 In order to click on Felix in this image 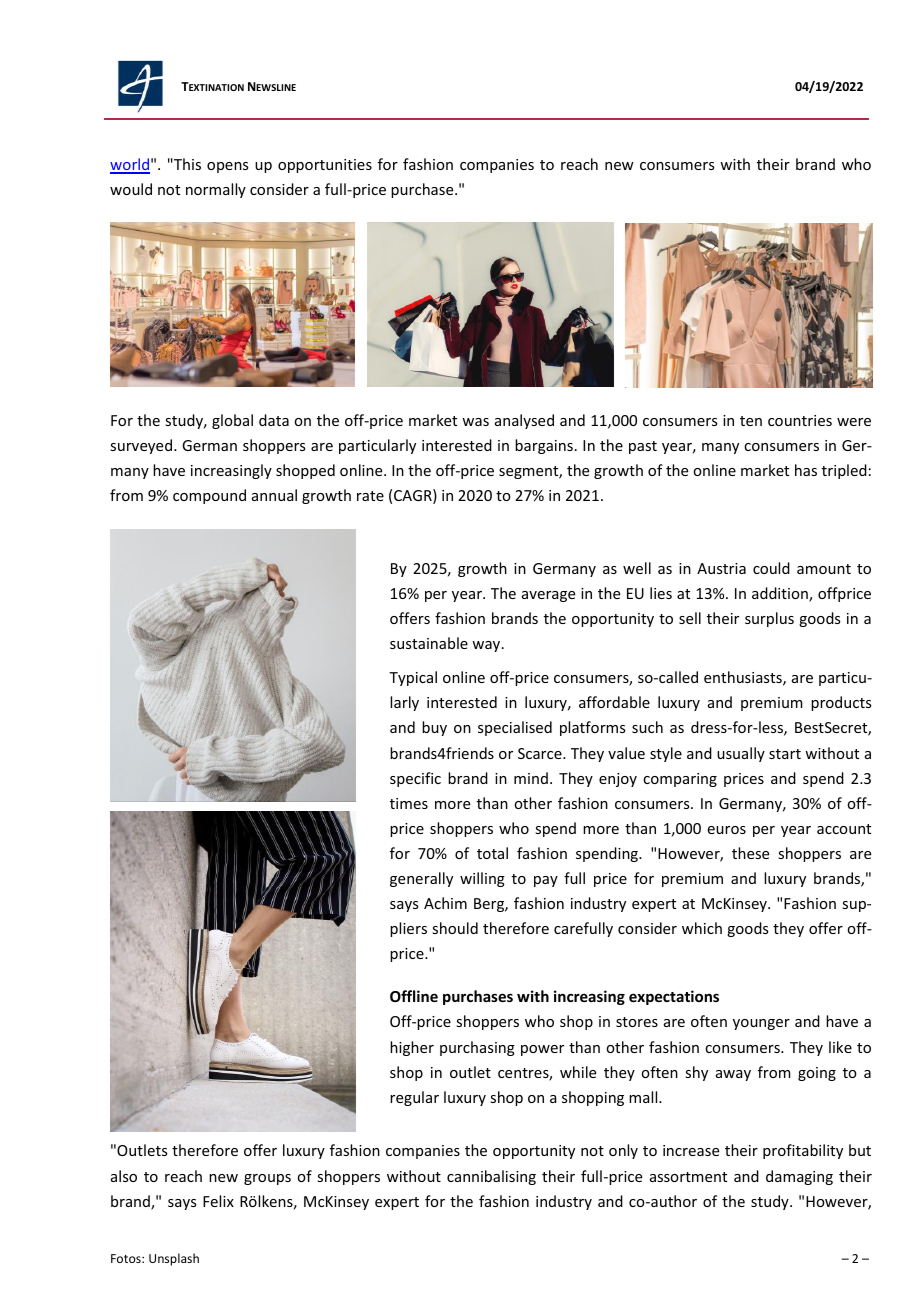, I will do `click(218, 1201)`.
